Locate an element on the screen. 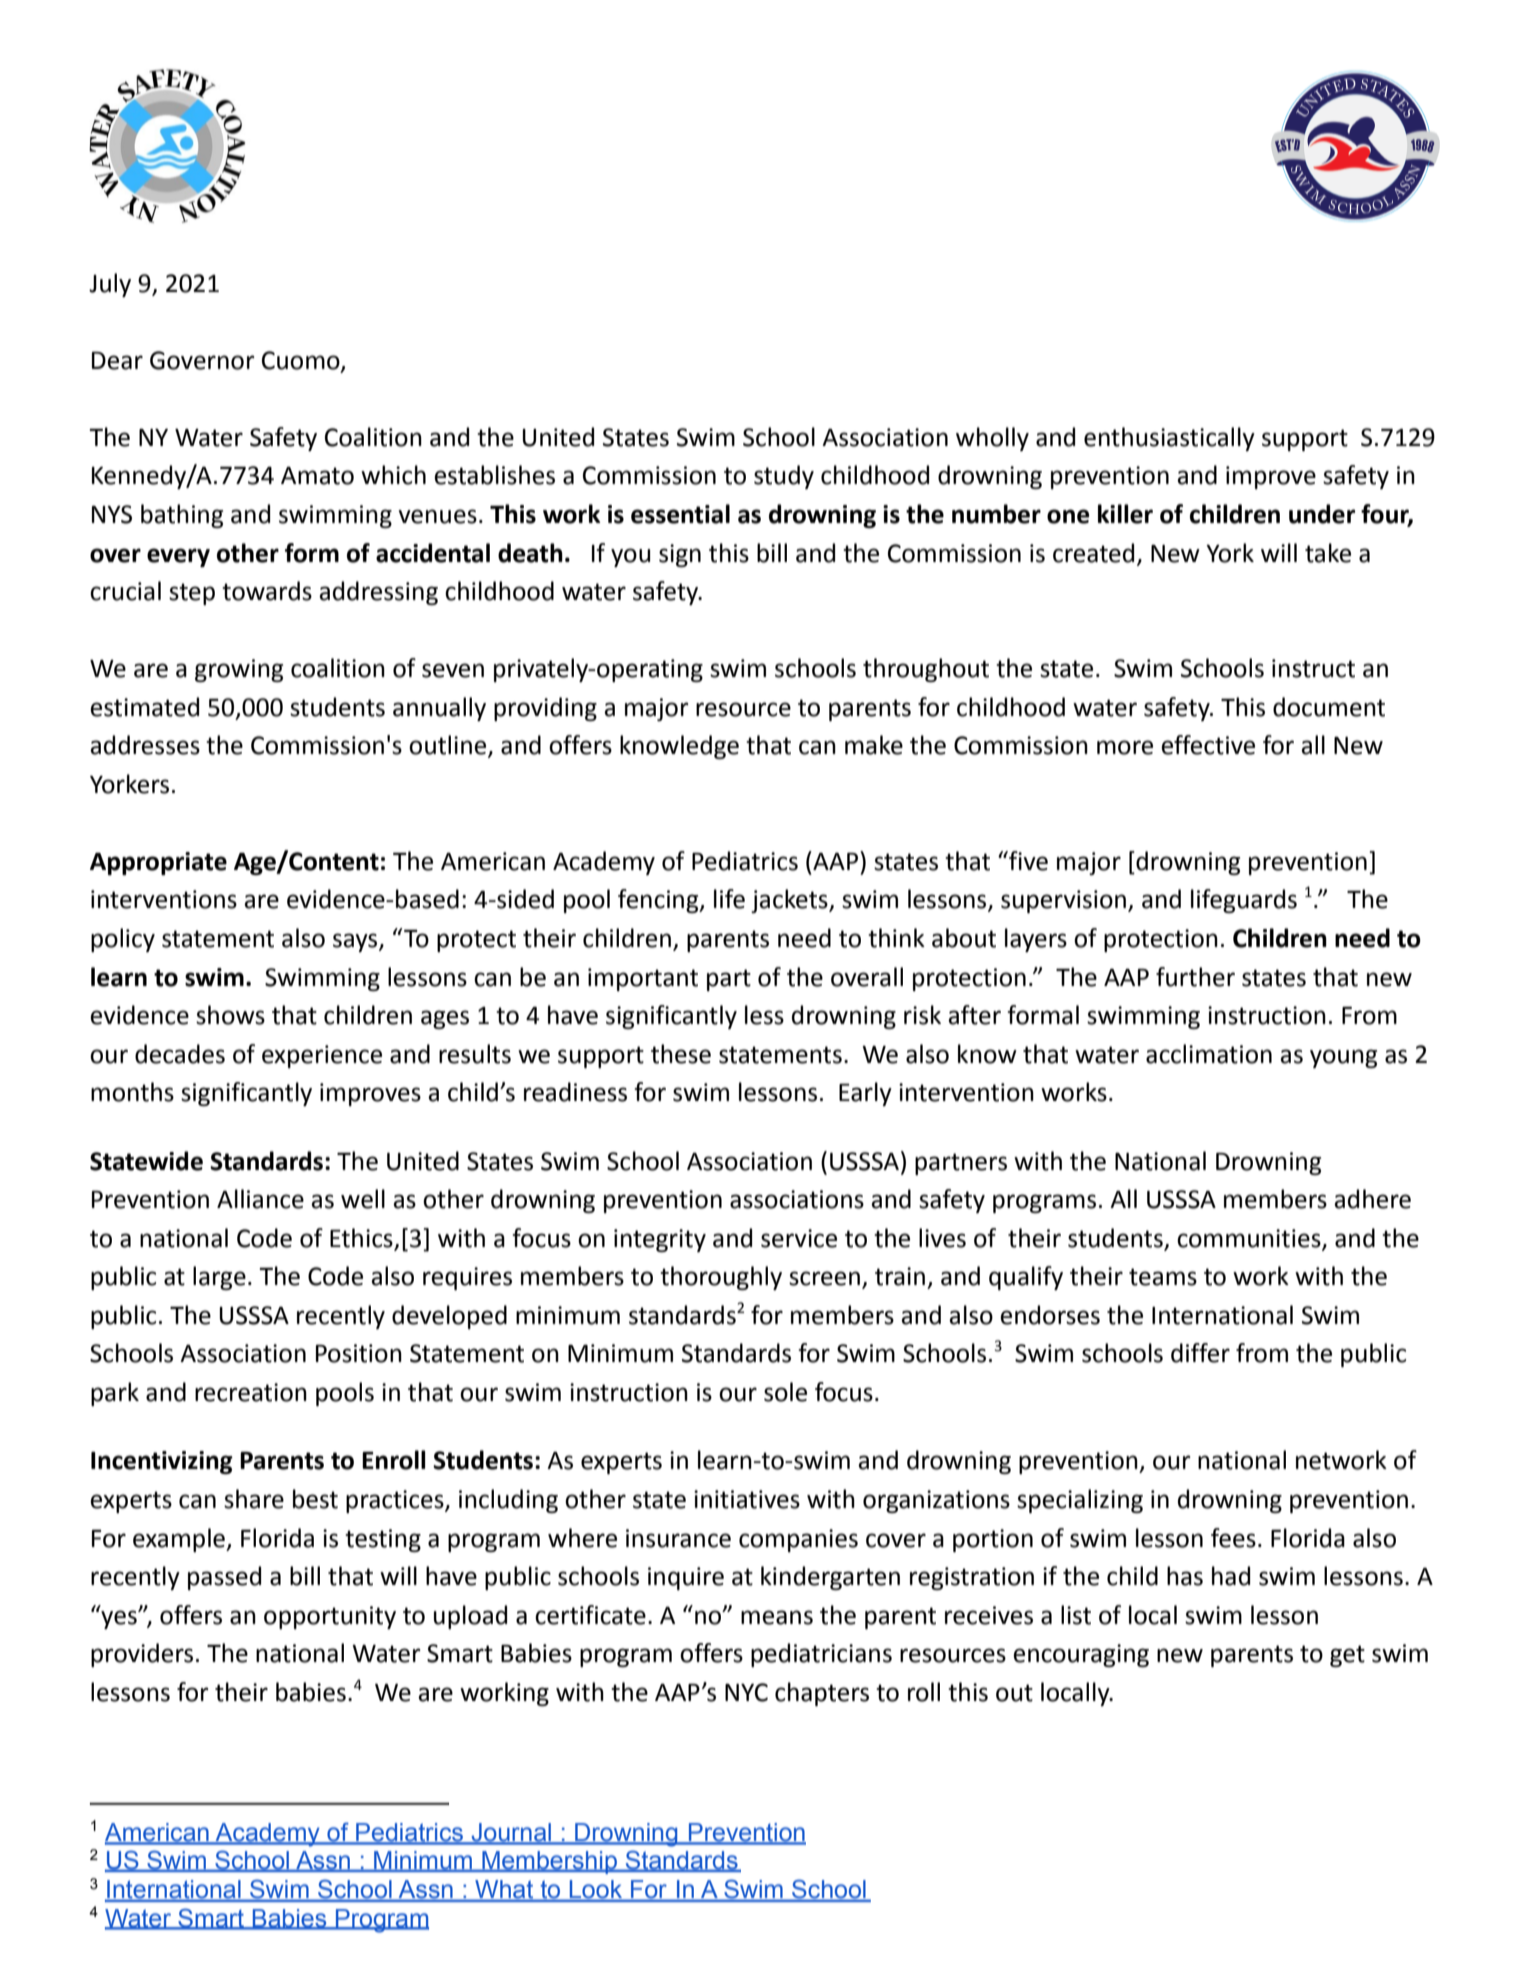 This screenshot has width=1527, height=1977. jackets is located at coordinates (790, 901).
